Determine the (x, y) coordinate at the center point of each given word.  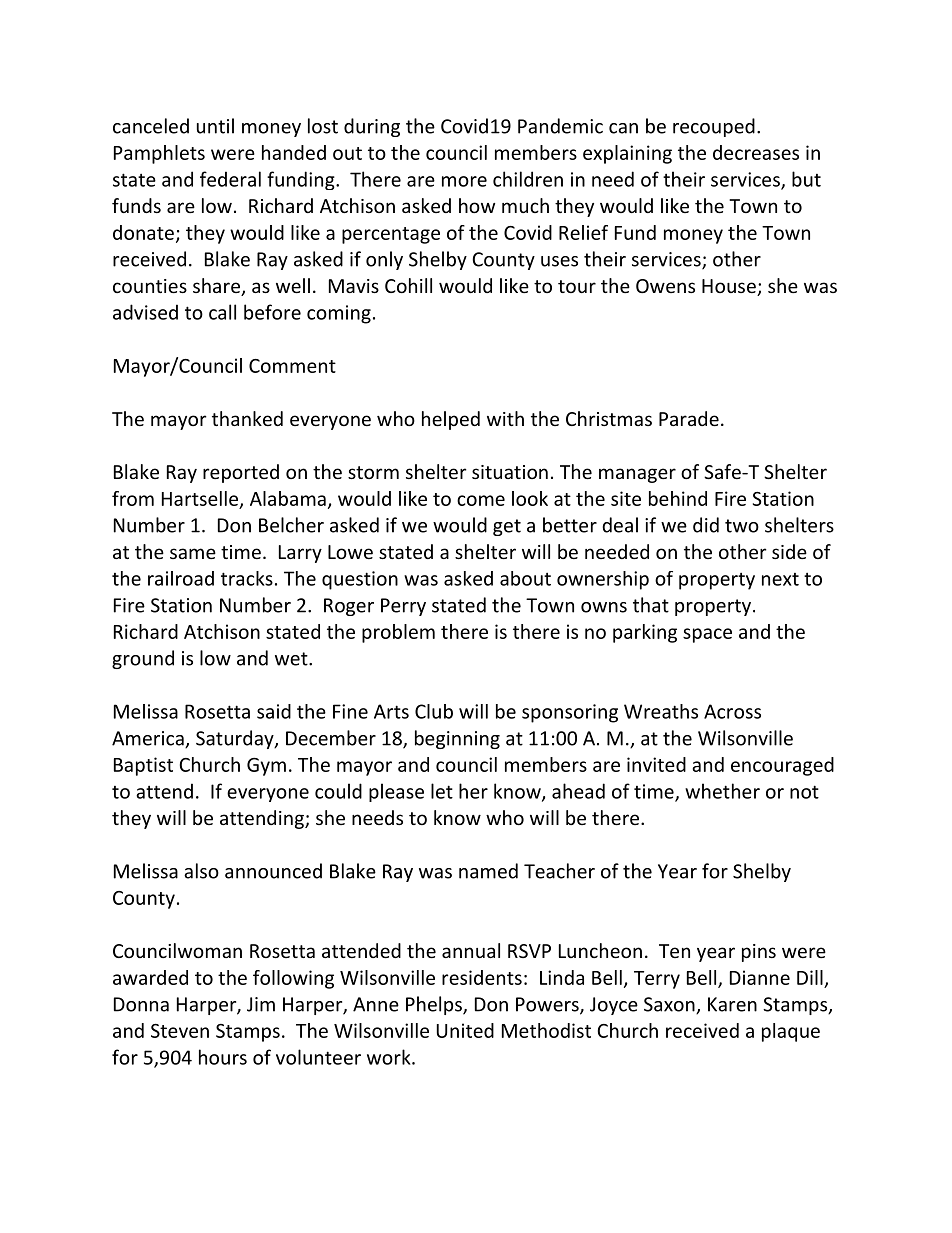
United (465, 1030)
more (464, 181)
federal (230, 179)
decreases (756, 152)
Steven (180, 1031)
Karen (732, 1004)
